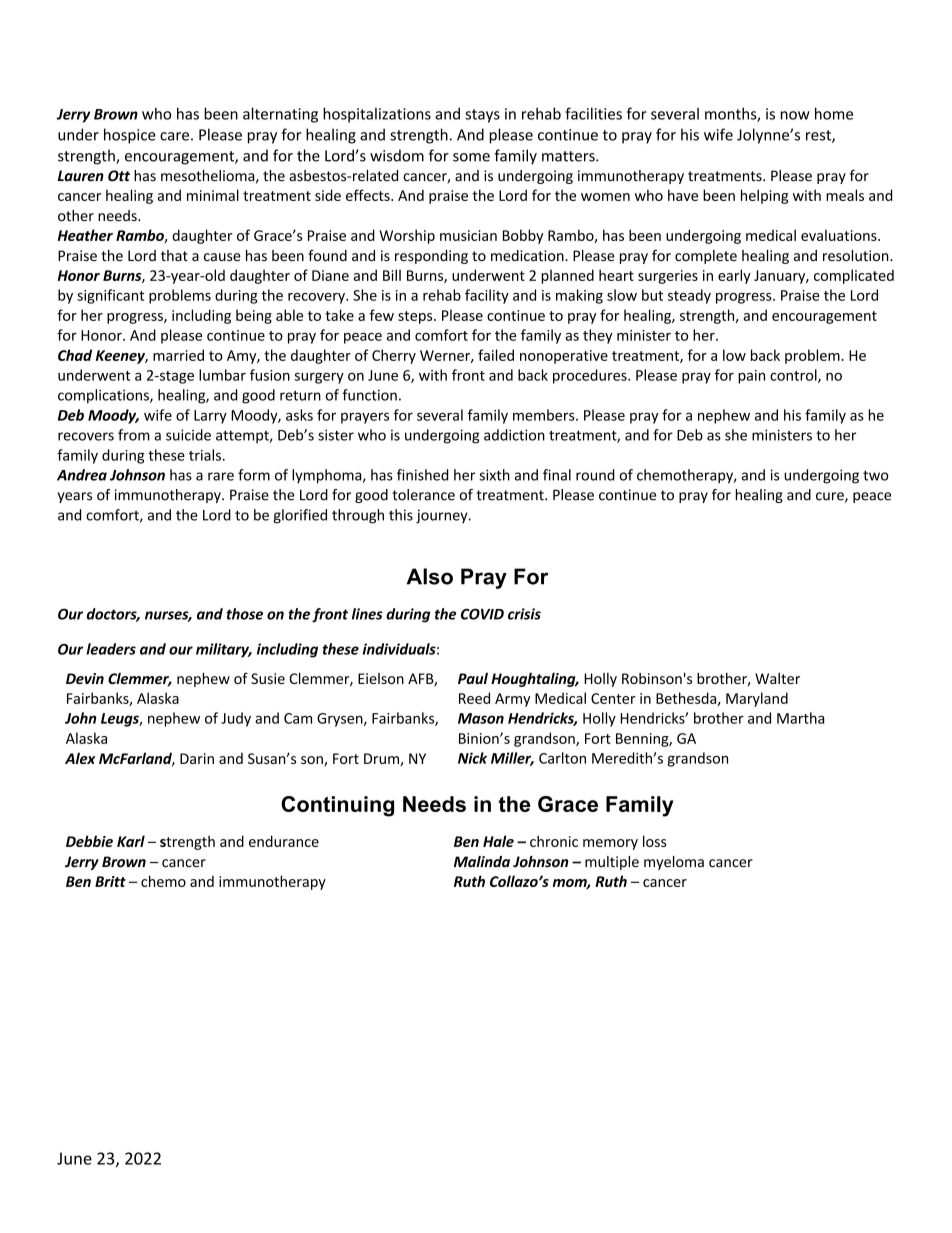 The height and width of the image is (1233, 952). I want to click on control, so click(794, 376).
